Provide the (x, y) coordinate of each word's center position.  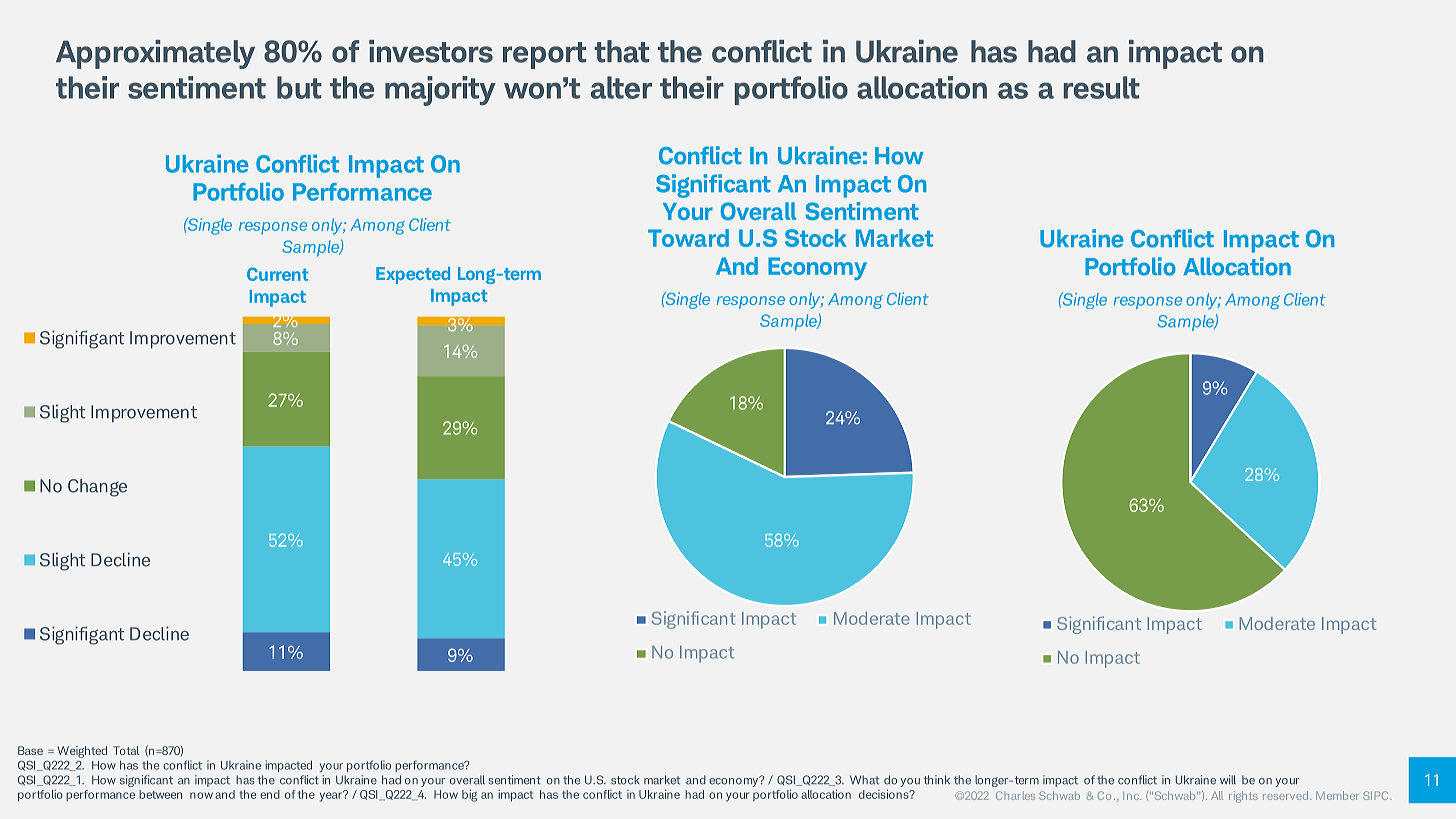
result (1102, 87)
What (864, 780)
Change (97, 488)
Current (277, 274)
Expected (413, 275)
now (201, 795)
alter (621, 87)
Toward (688, 238)
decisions (885, 794)
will (1228, 779)
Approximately (155, 54)
